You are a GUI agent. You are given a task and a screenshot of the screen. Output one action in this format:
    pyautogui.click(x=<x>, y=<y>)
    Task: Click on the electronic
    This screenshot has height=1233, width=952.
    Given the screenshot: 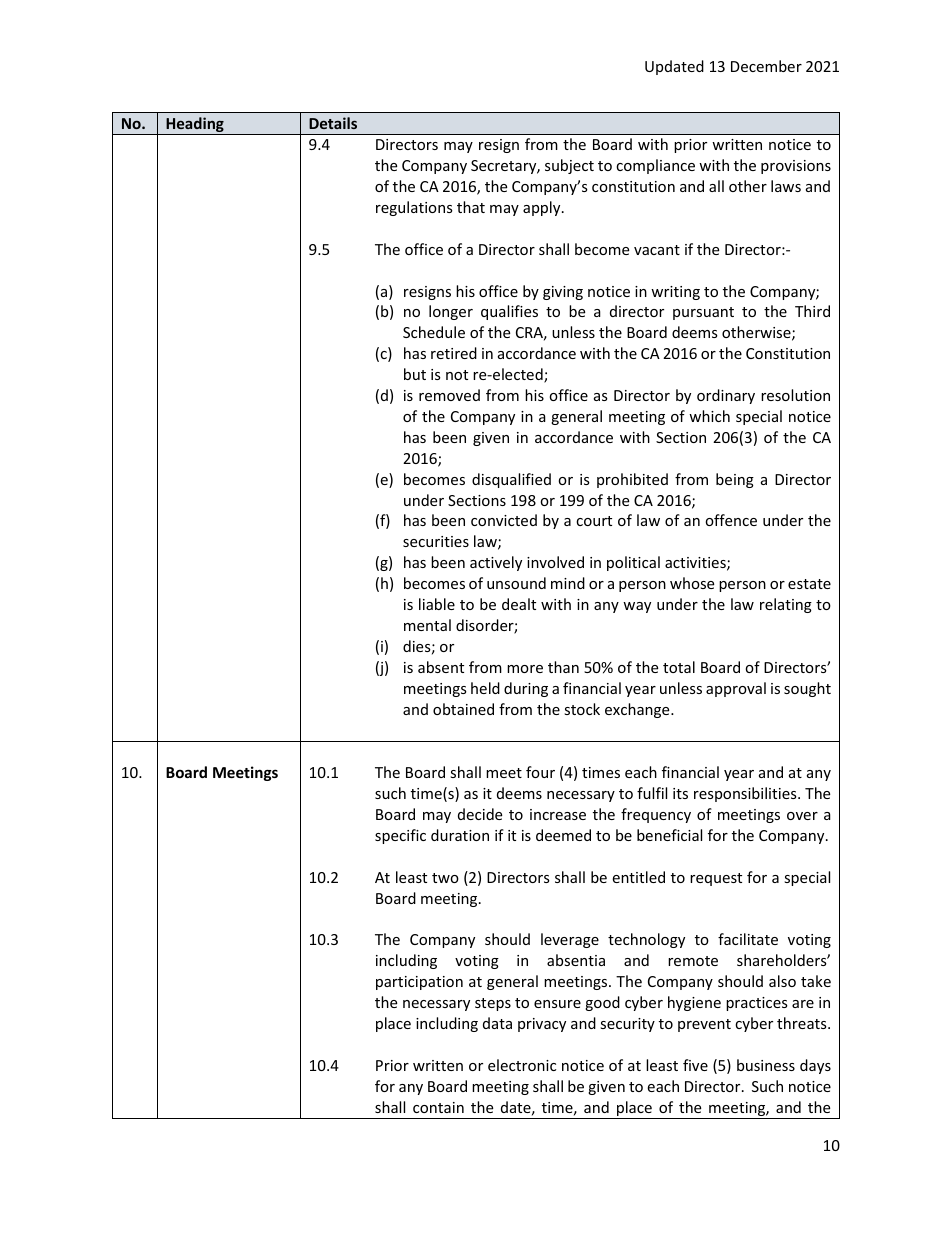 What is the action you would take?
    pyautogui.click(x=522, y=1065)
